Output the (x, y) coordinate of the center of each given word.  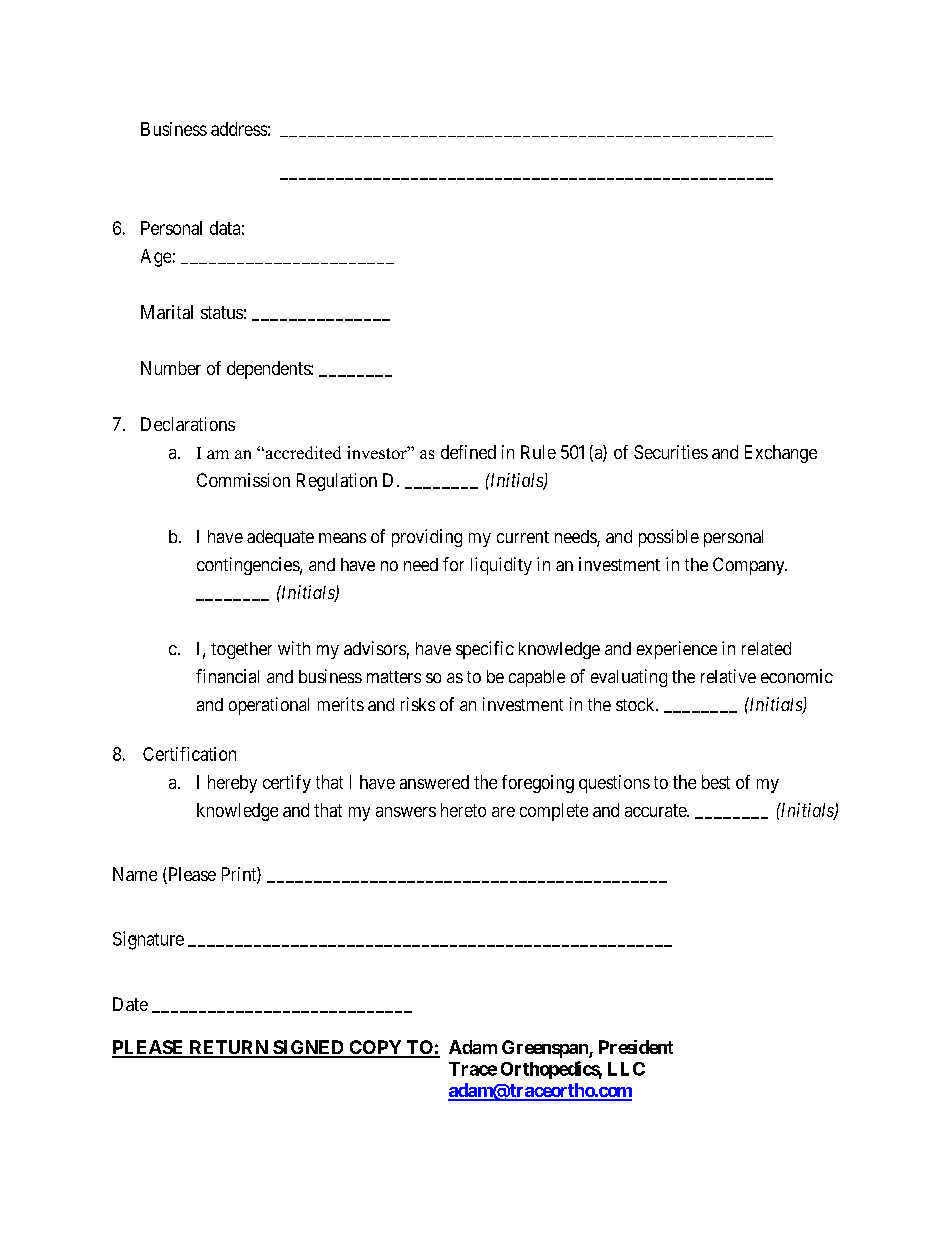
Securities (671, 452)
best (716, 782)
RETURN (228, 1048)
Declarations (188, 424)
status (222, 312)
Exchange (781, 454)
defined (468, 452)
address (239, 129)
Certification (189, 754)
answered (434, 782)
